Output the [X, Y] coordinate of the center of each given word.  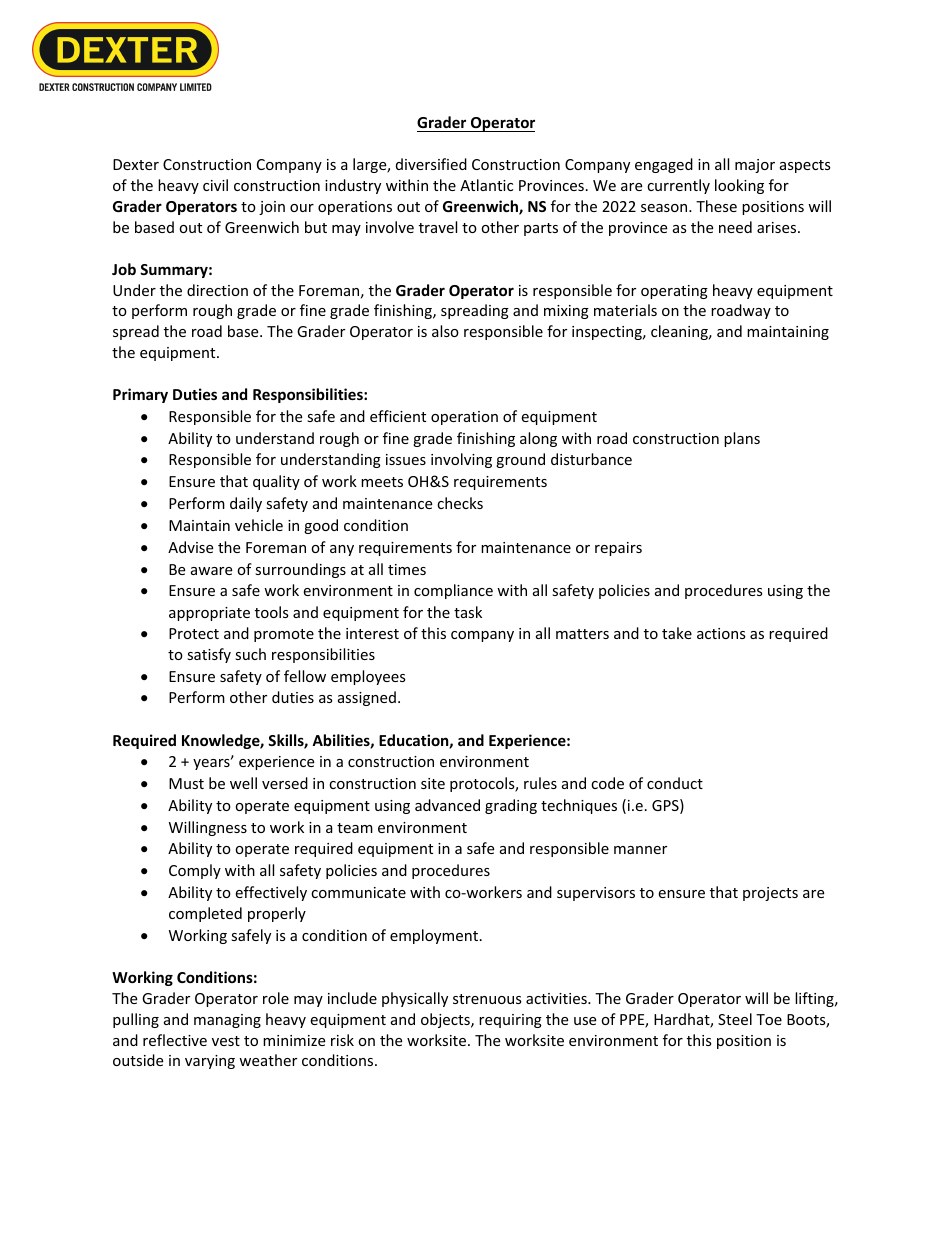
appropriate [209, 614]
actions [721, 633]
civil [215, 185]
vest [226, 1041]
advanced [447, 805]
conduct [675, 783]
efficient [398, 416]
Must [186, 783]
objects [446, 1020]
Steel [735, 1019]
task [468, 612]
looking [739, 186]
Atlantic [486, 185]
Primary [140, 395]
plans [742, 439]
